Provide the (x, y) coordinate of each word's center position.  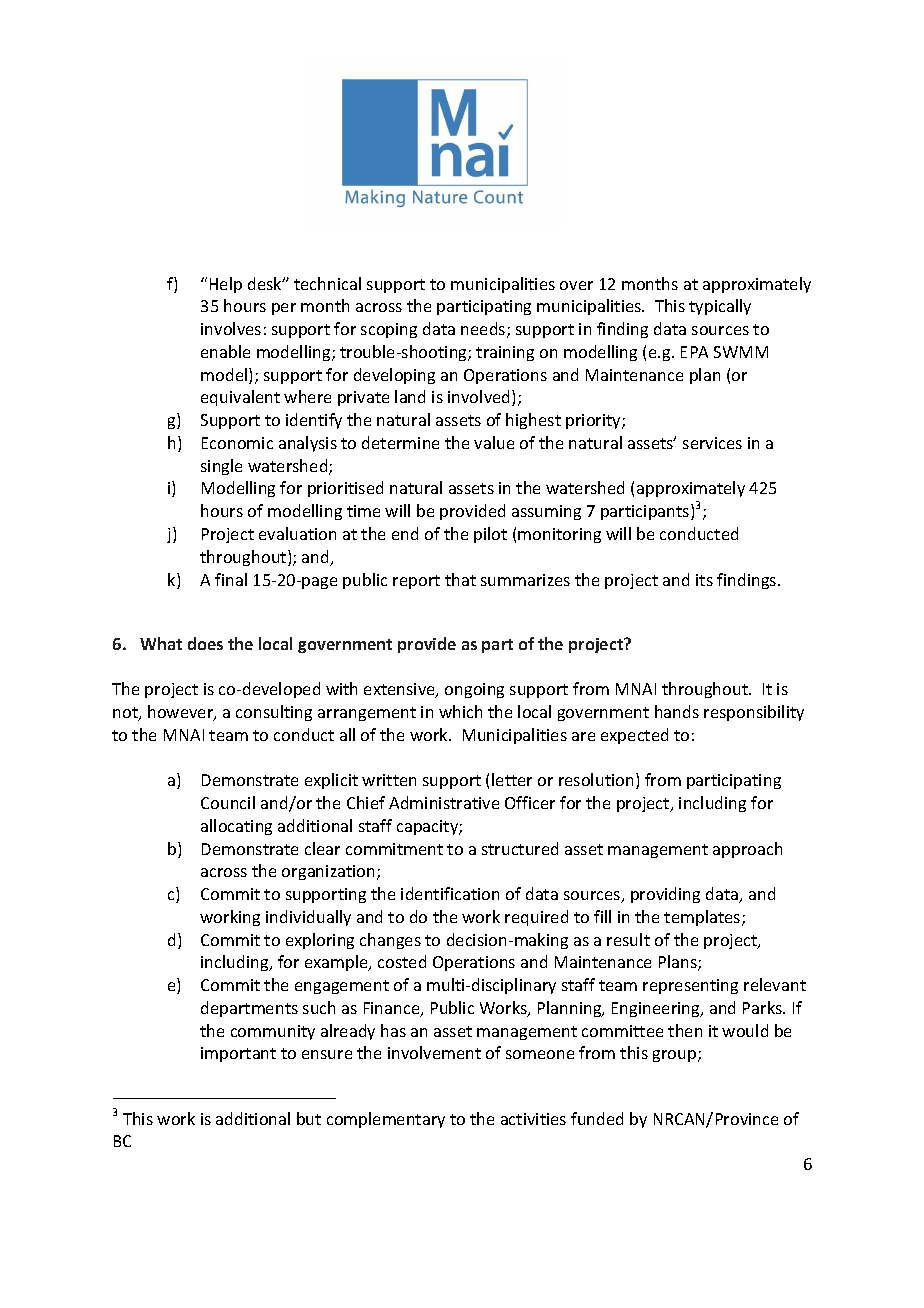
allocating (236, 827)
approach (747, 850)
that (460, 579)
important (238, 1054)
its (704, 580)
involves (231, 328)
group (676, 1056)
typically (720, 307)
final (231, 579)
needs (484, 330)
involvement (434, 1052)
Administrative (444, 802)
